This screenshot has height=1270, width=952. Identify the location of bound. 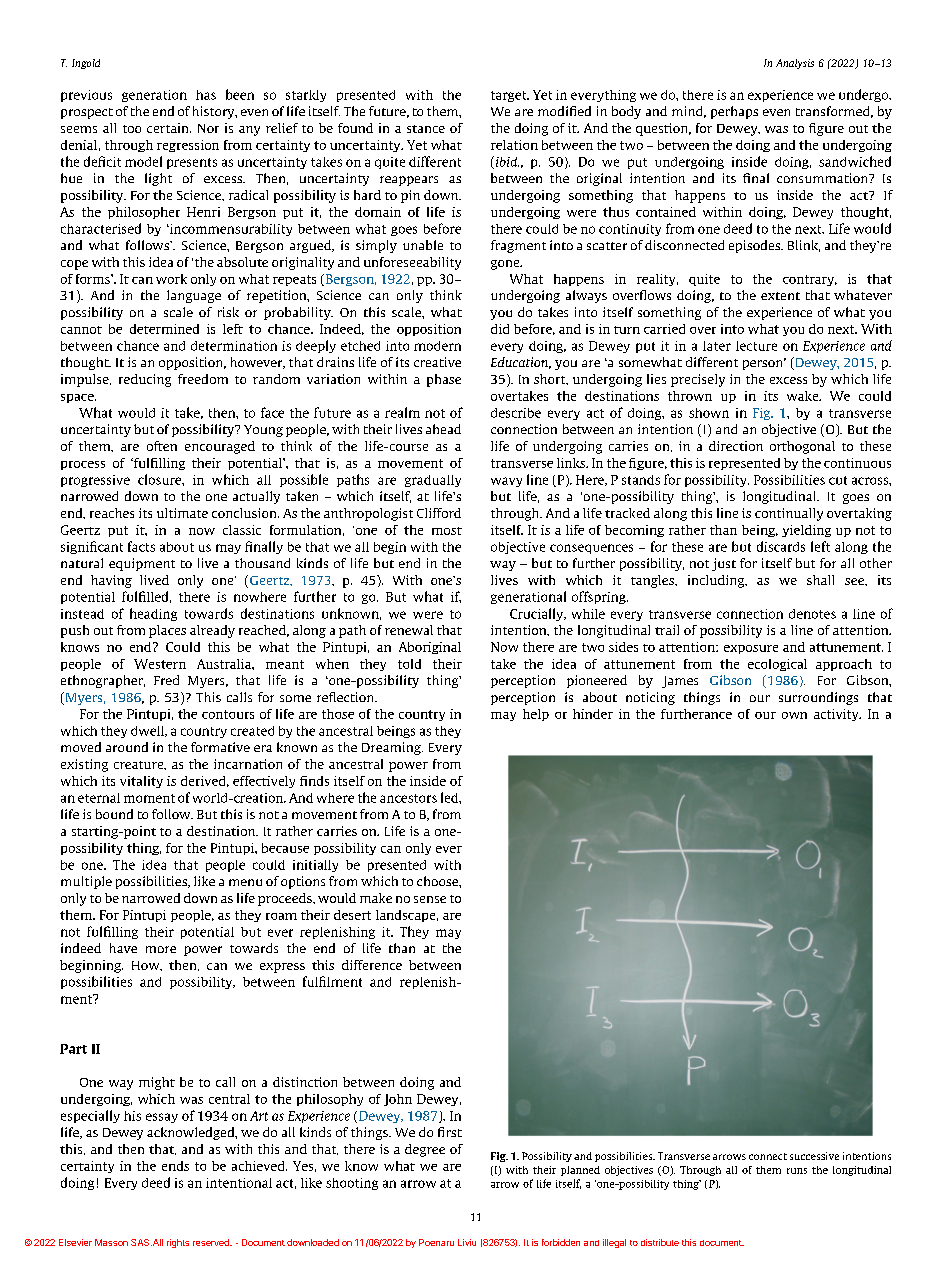
(114, 814).
